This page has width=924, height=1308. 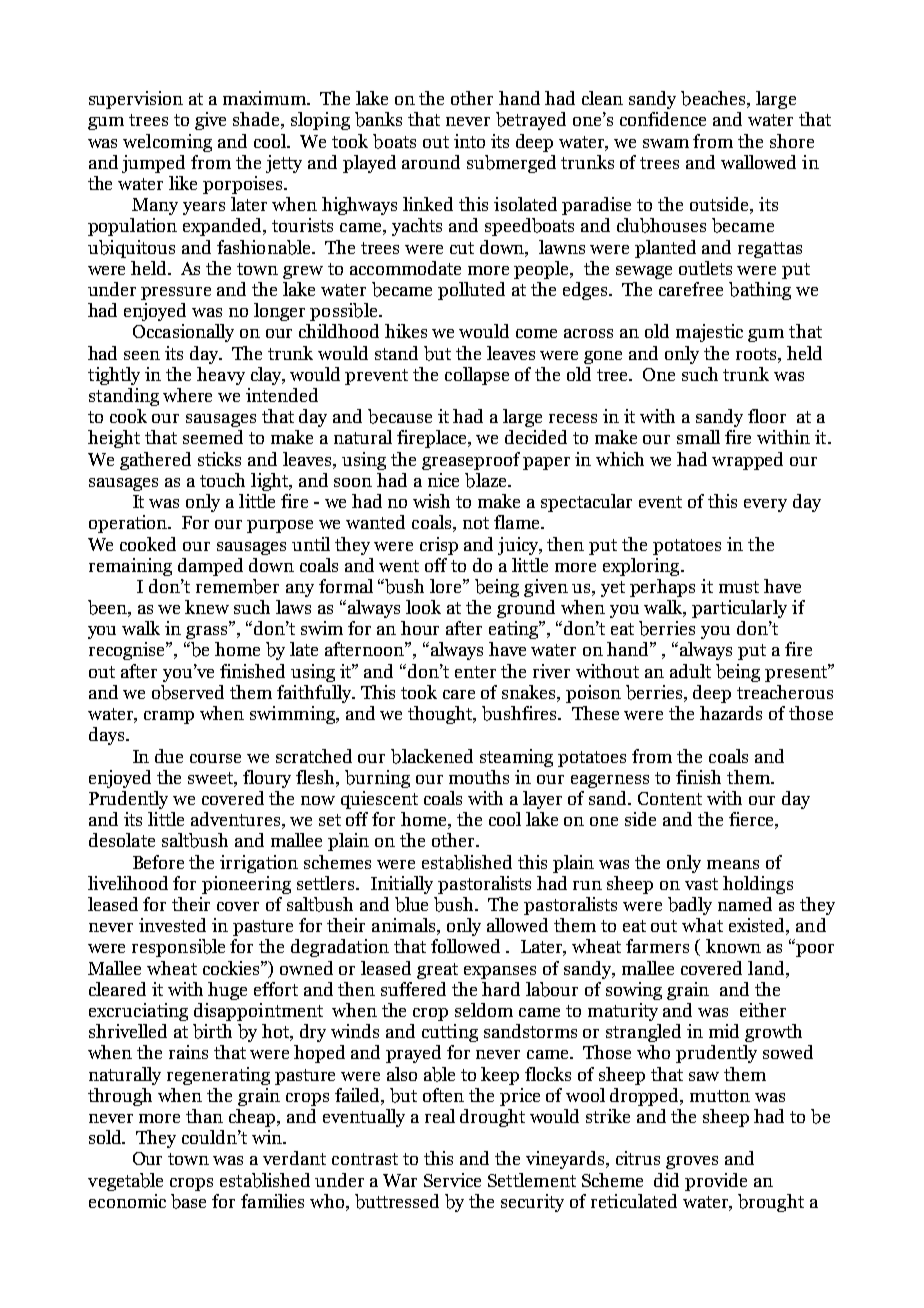 I want to click on means, so click(x=733, y=864).
